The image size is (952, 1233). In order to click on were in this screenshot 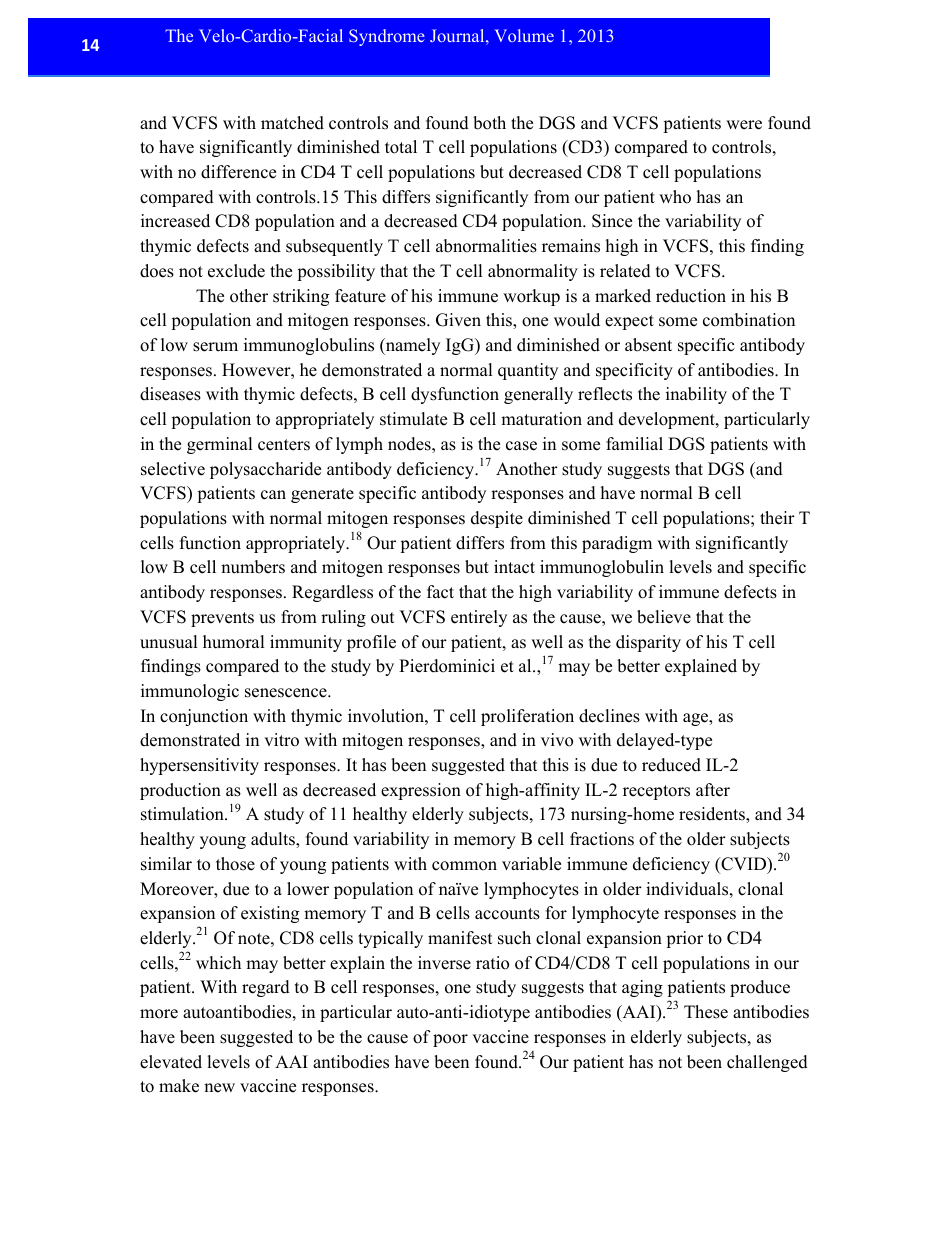, I will do `click(744, 125)`.
